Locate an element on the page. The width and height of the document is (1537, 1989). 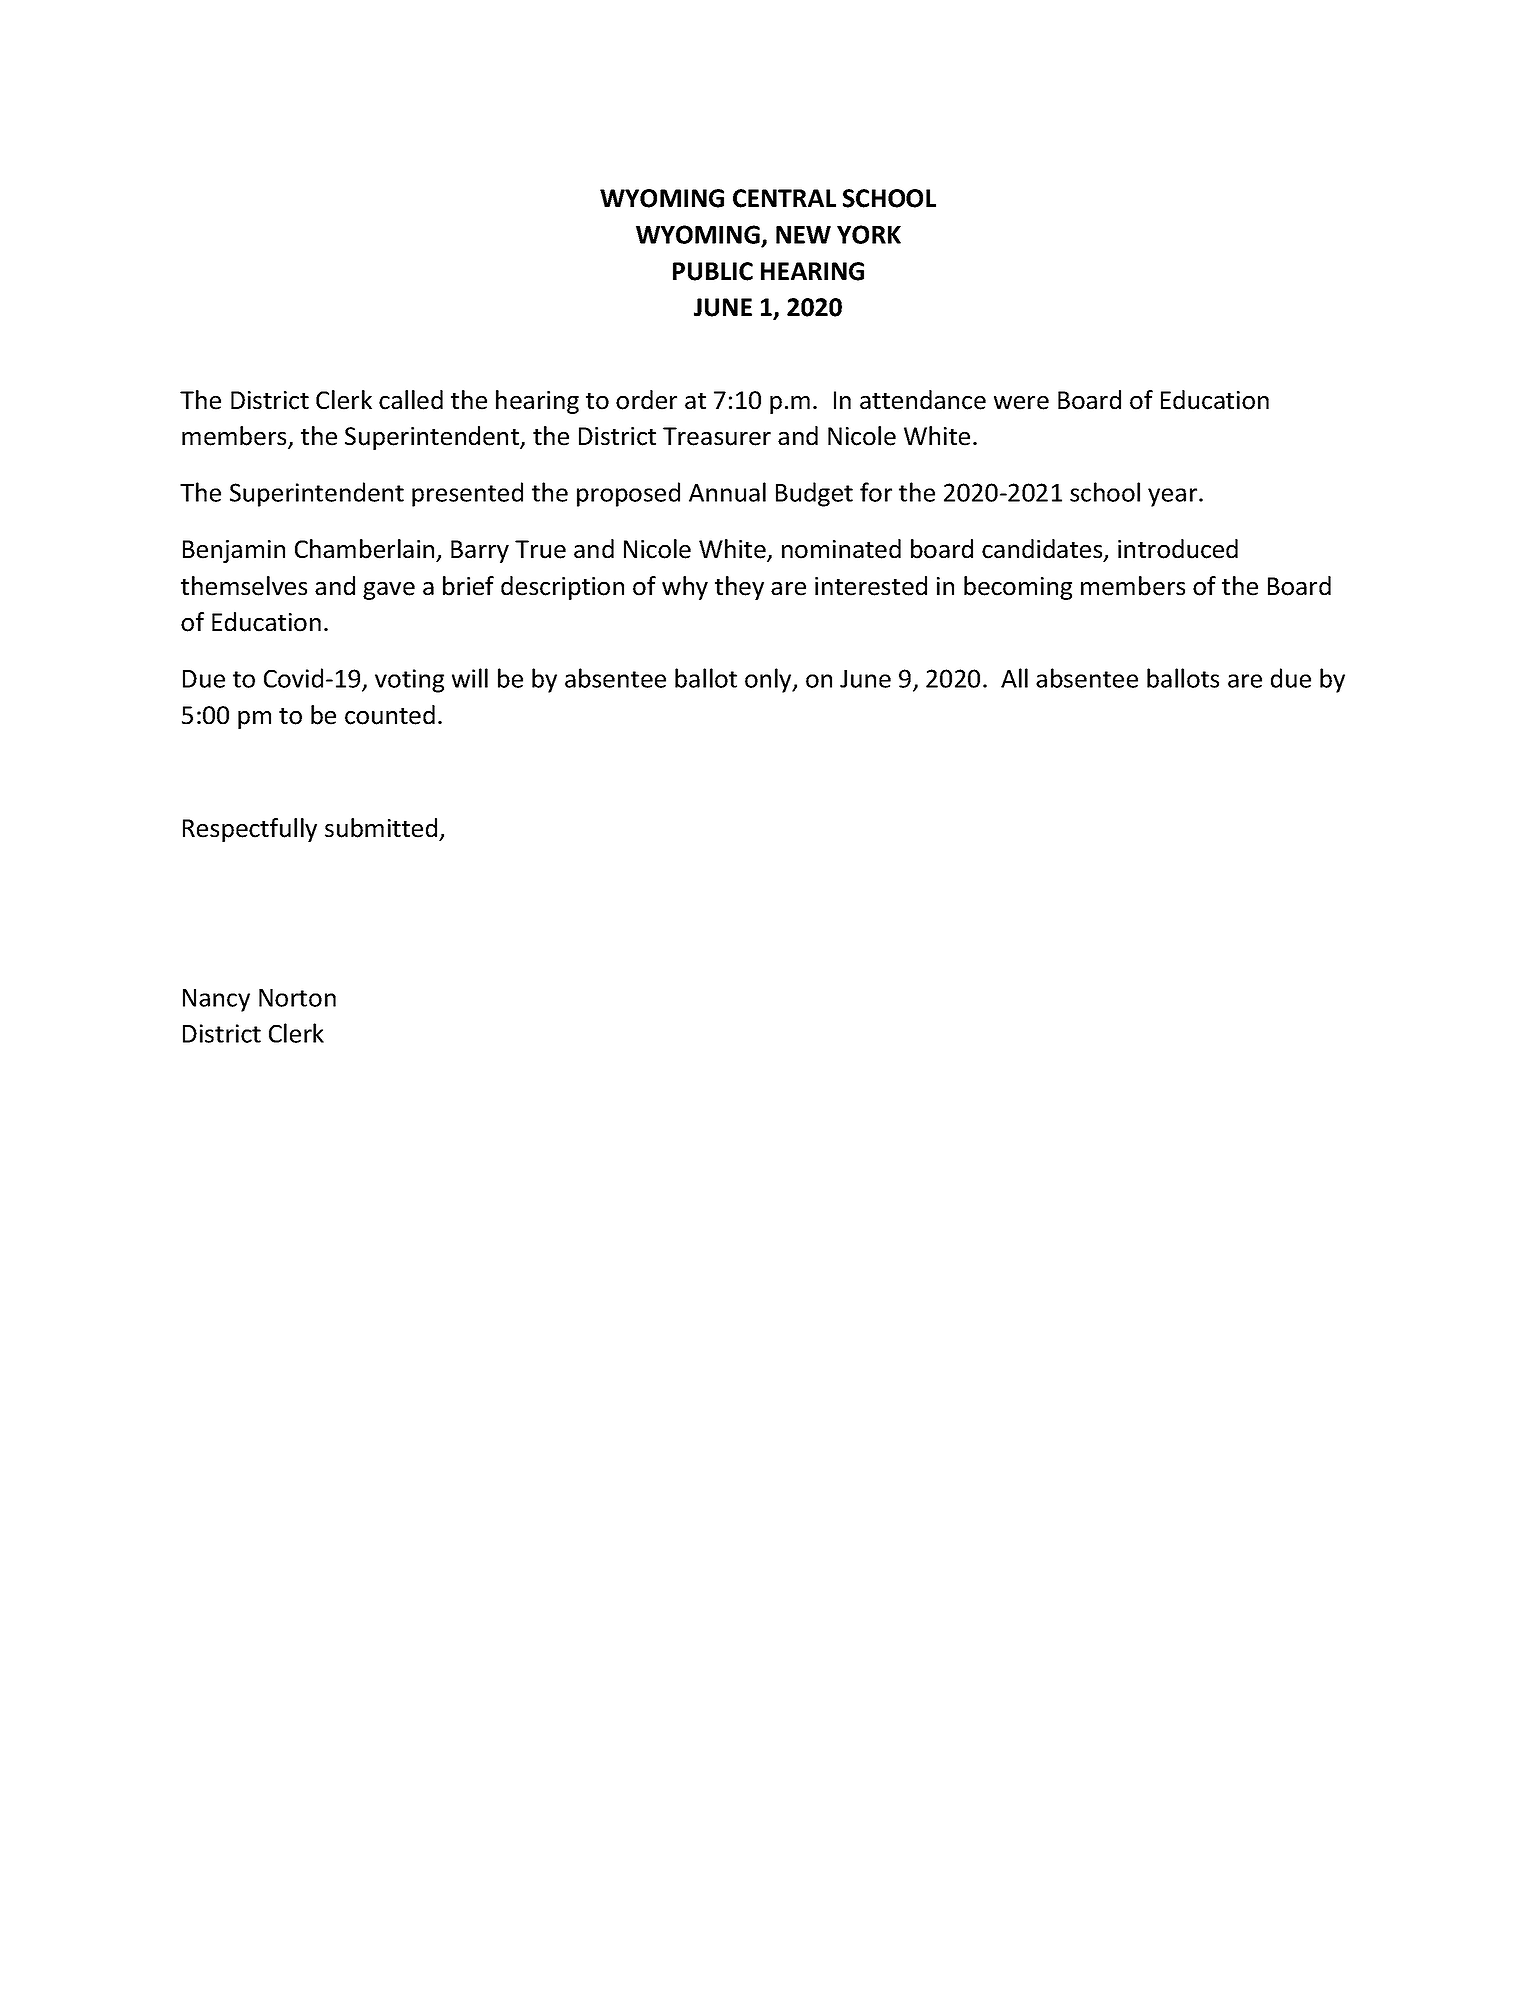
YORK is located at coordinates (869, 234).
